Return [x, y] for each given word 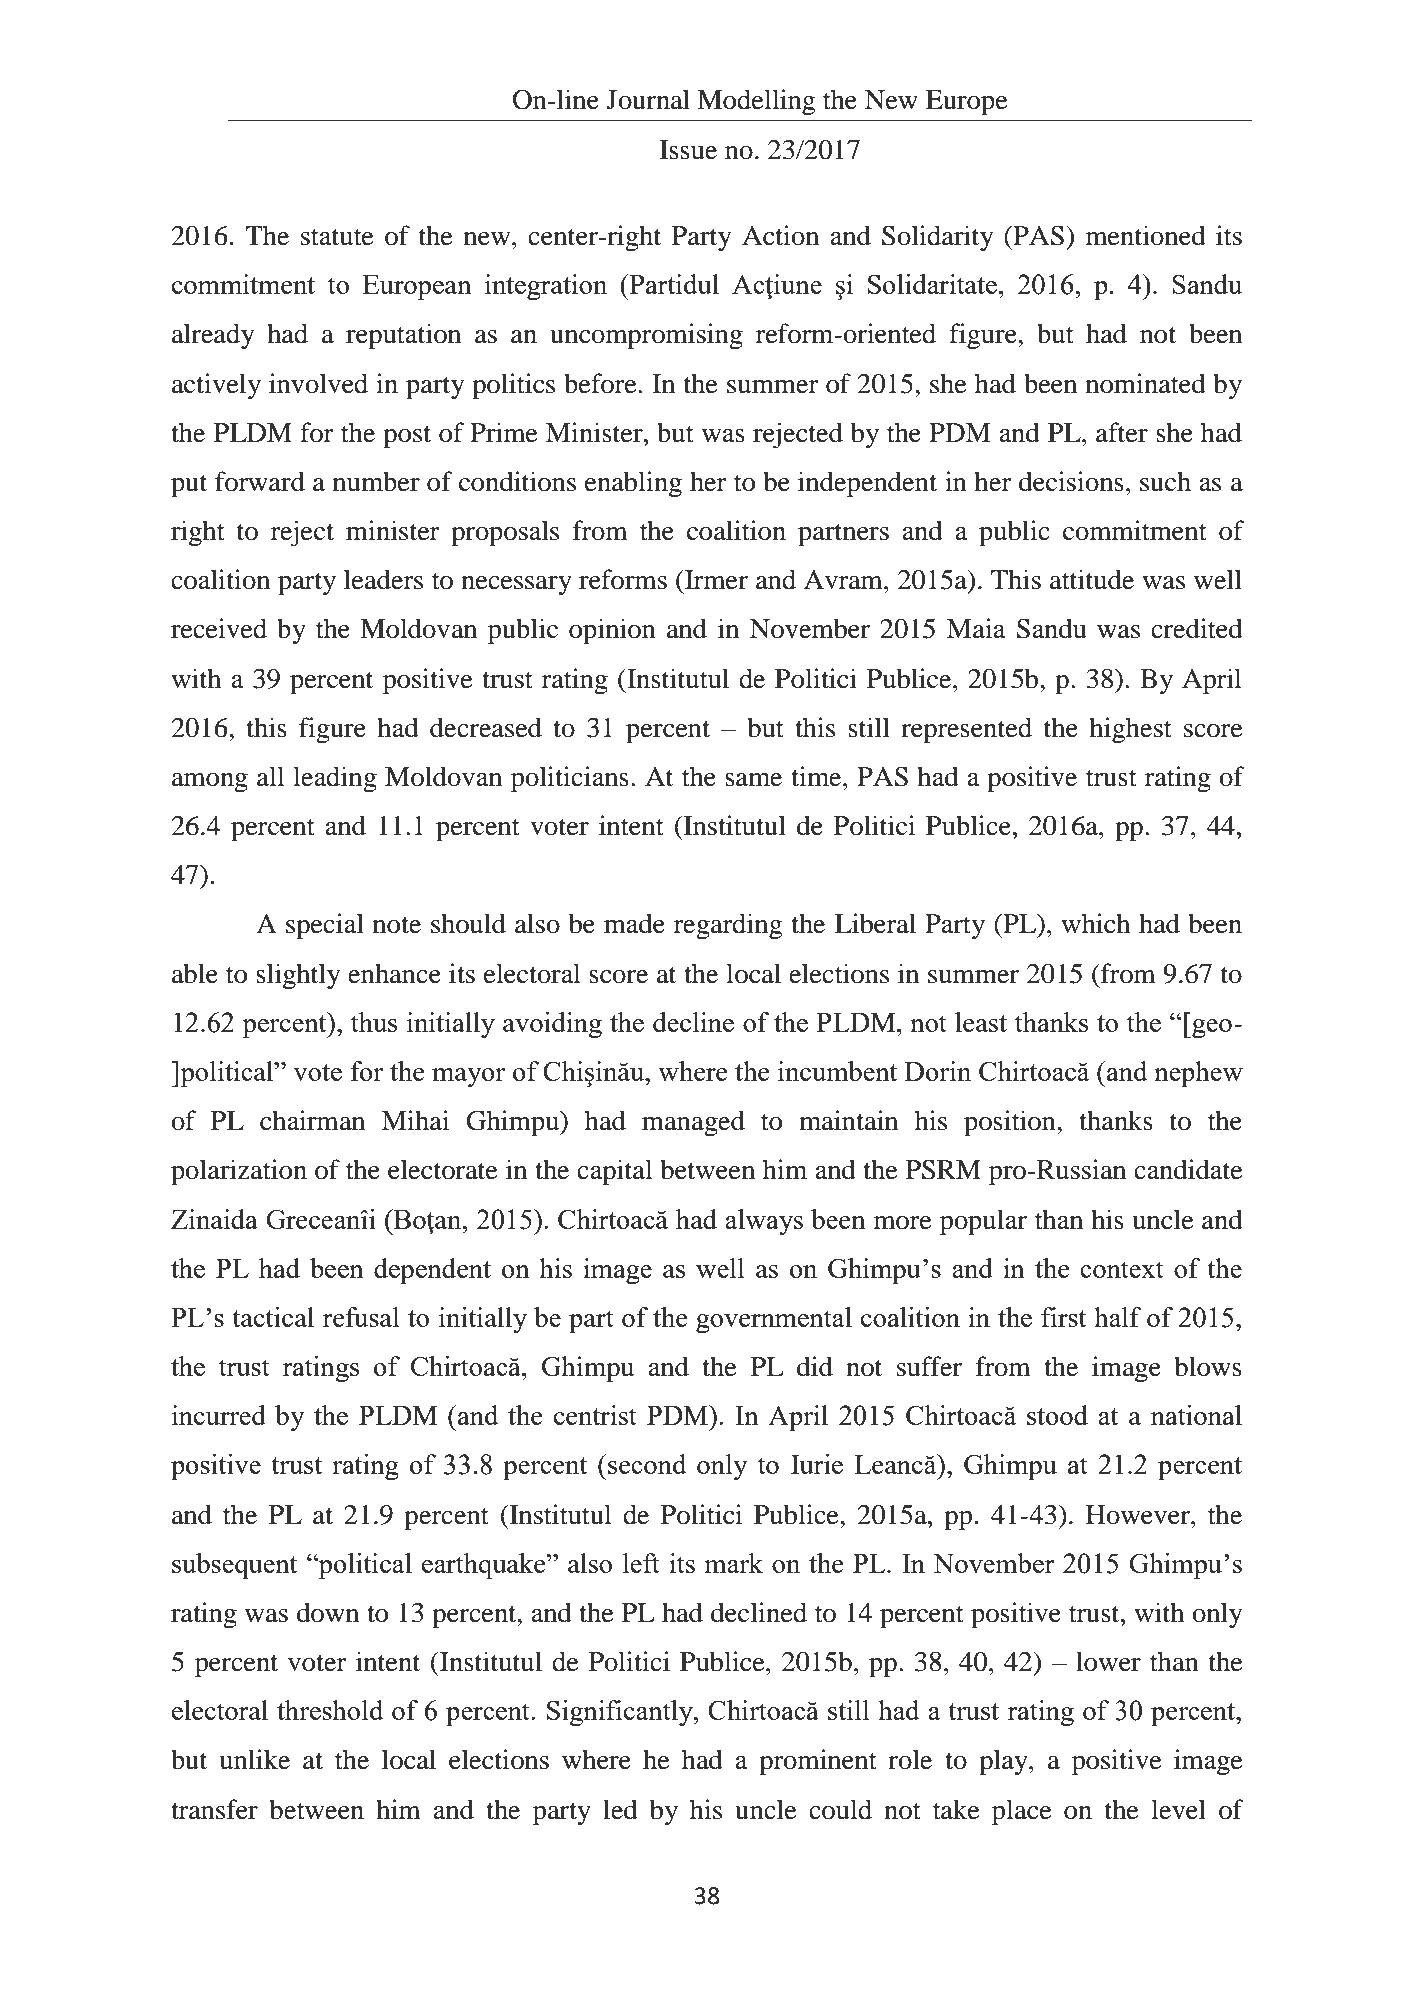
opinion [612, 631]
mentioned [1146, 235]
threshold [330, 1710]
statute [337, 237]
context [1122, 1269]
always [764, 1222]
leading [335, 779]
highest [1130, 730]
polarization [239, 1172]
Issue [688, 150]
